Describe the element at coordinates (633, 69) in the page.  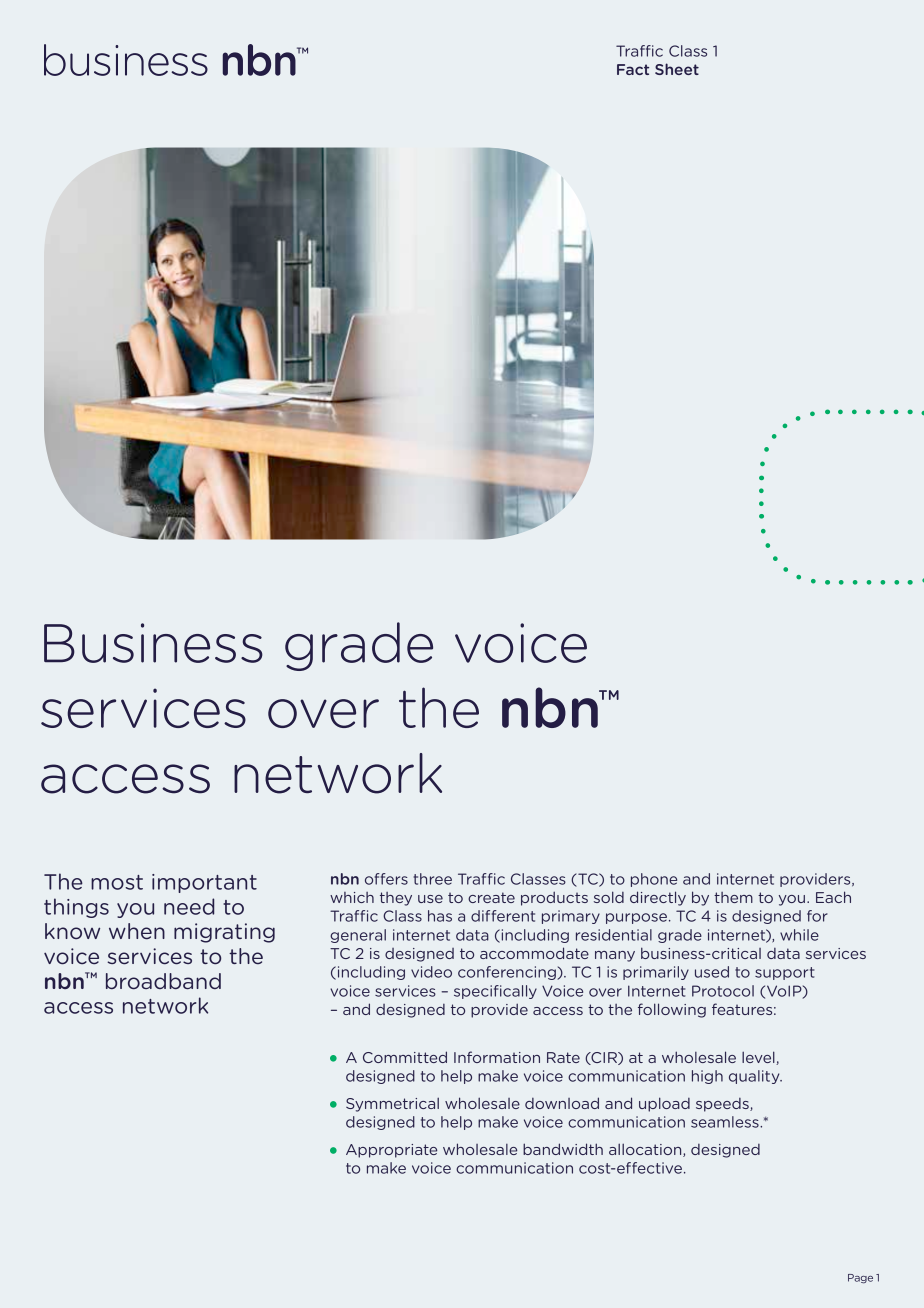
I see `Fact` at that location.
